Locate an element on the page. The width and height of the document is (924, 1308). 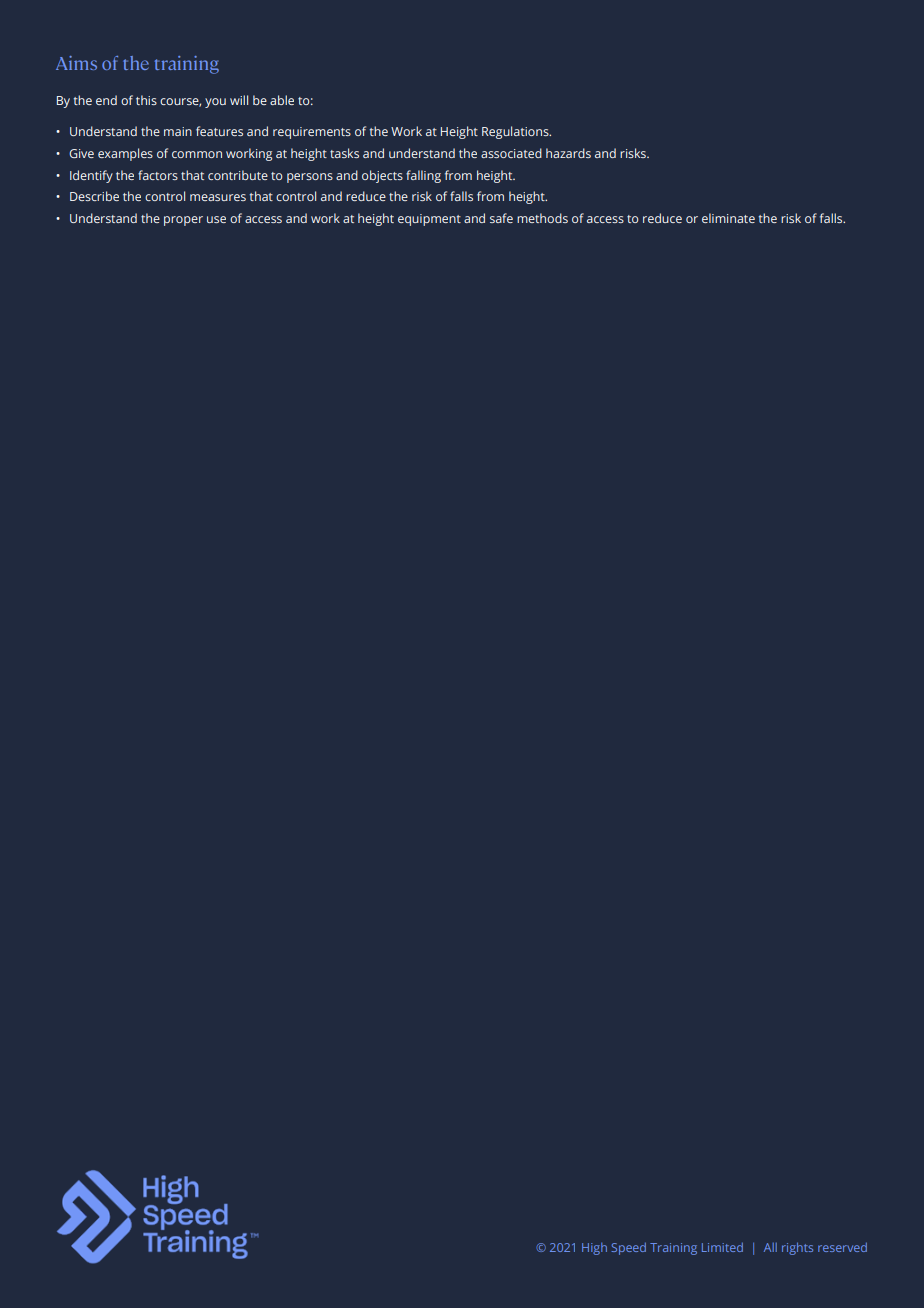
eliminate is located at coordinates (728, 218).
